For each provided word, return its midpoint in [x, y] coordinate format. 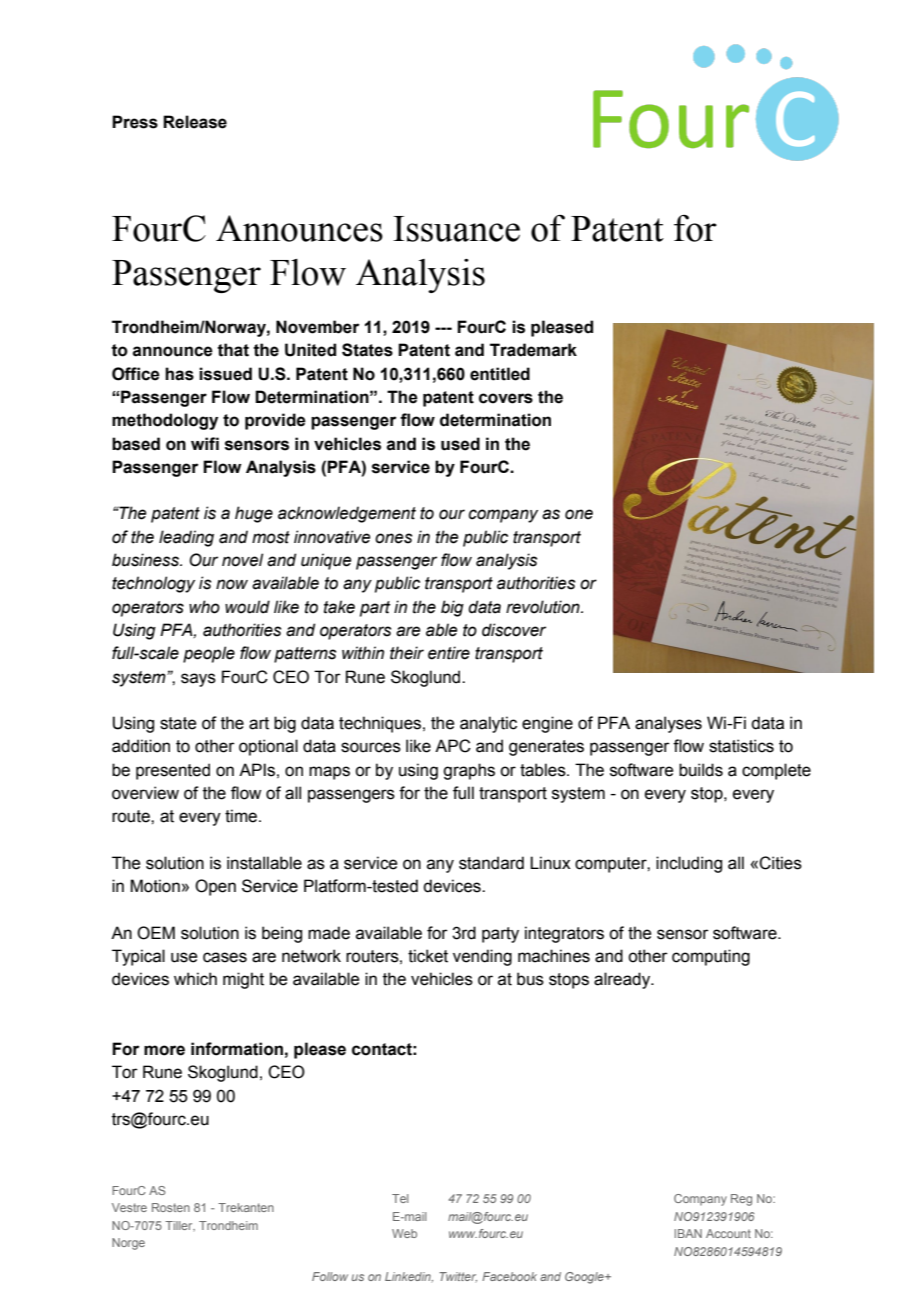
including [689, 864]
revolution [544, 607]
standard [491, 863]
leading [186, 538]
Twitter [458, 1277]
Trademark [533, 350]
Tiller [180, 1226]
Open [215, 887]
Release [195, 122]
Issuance [456, 229]
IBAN [688, 1233]
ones [393, 538]
